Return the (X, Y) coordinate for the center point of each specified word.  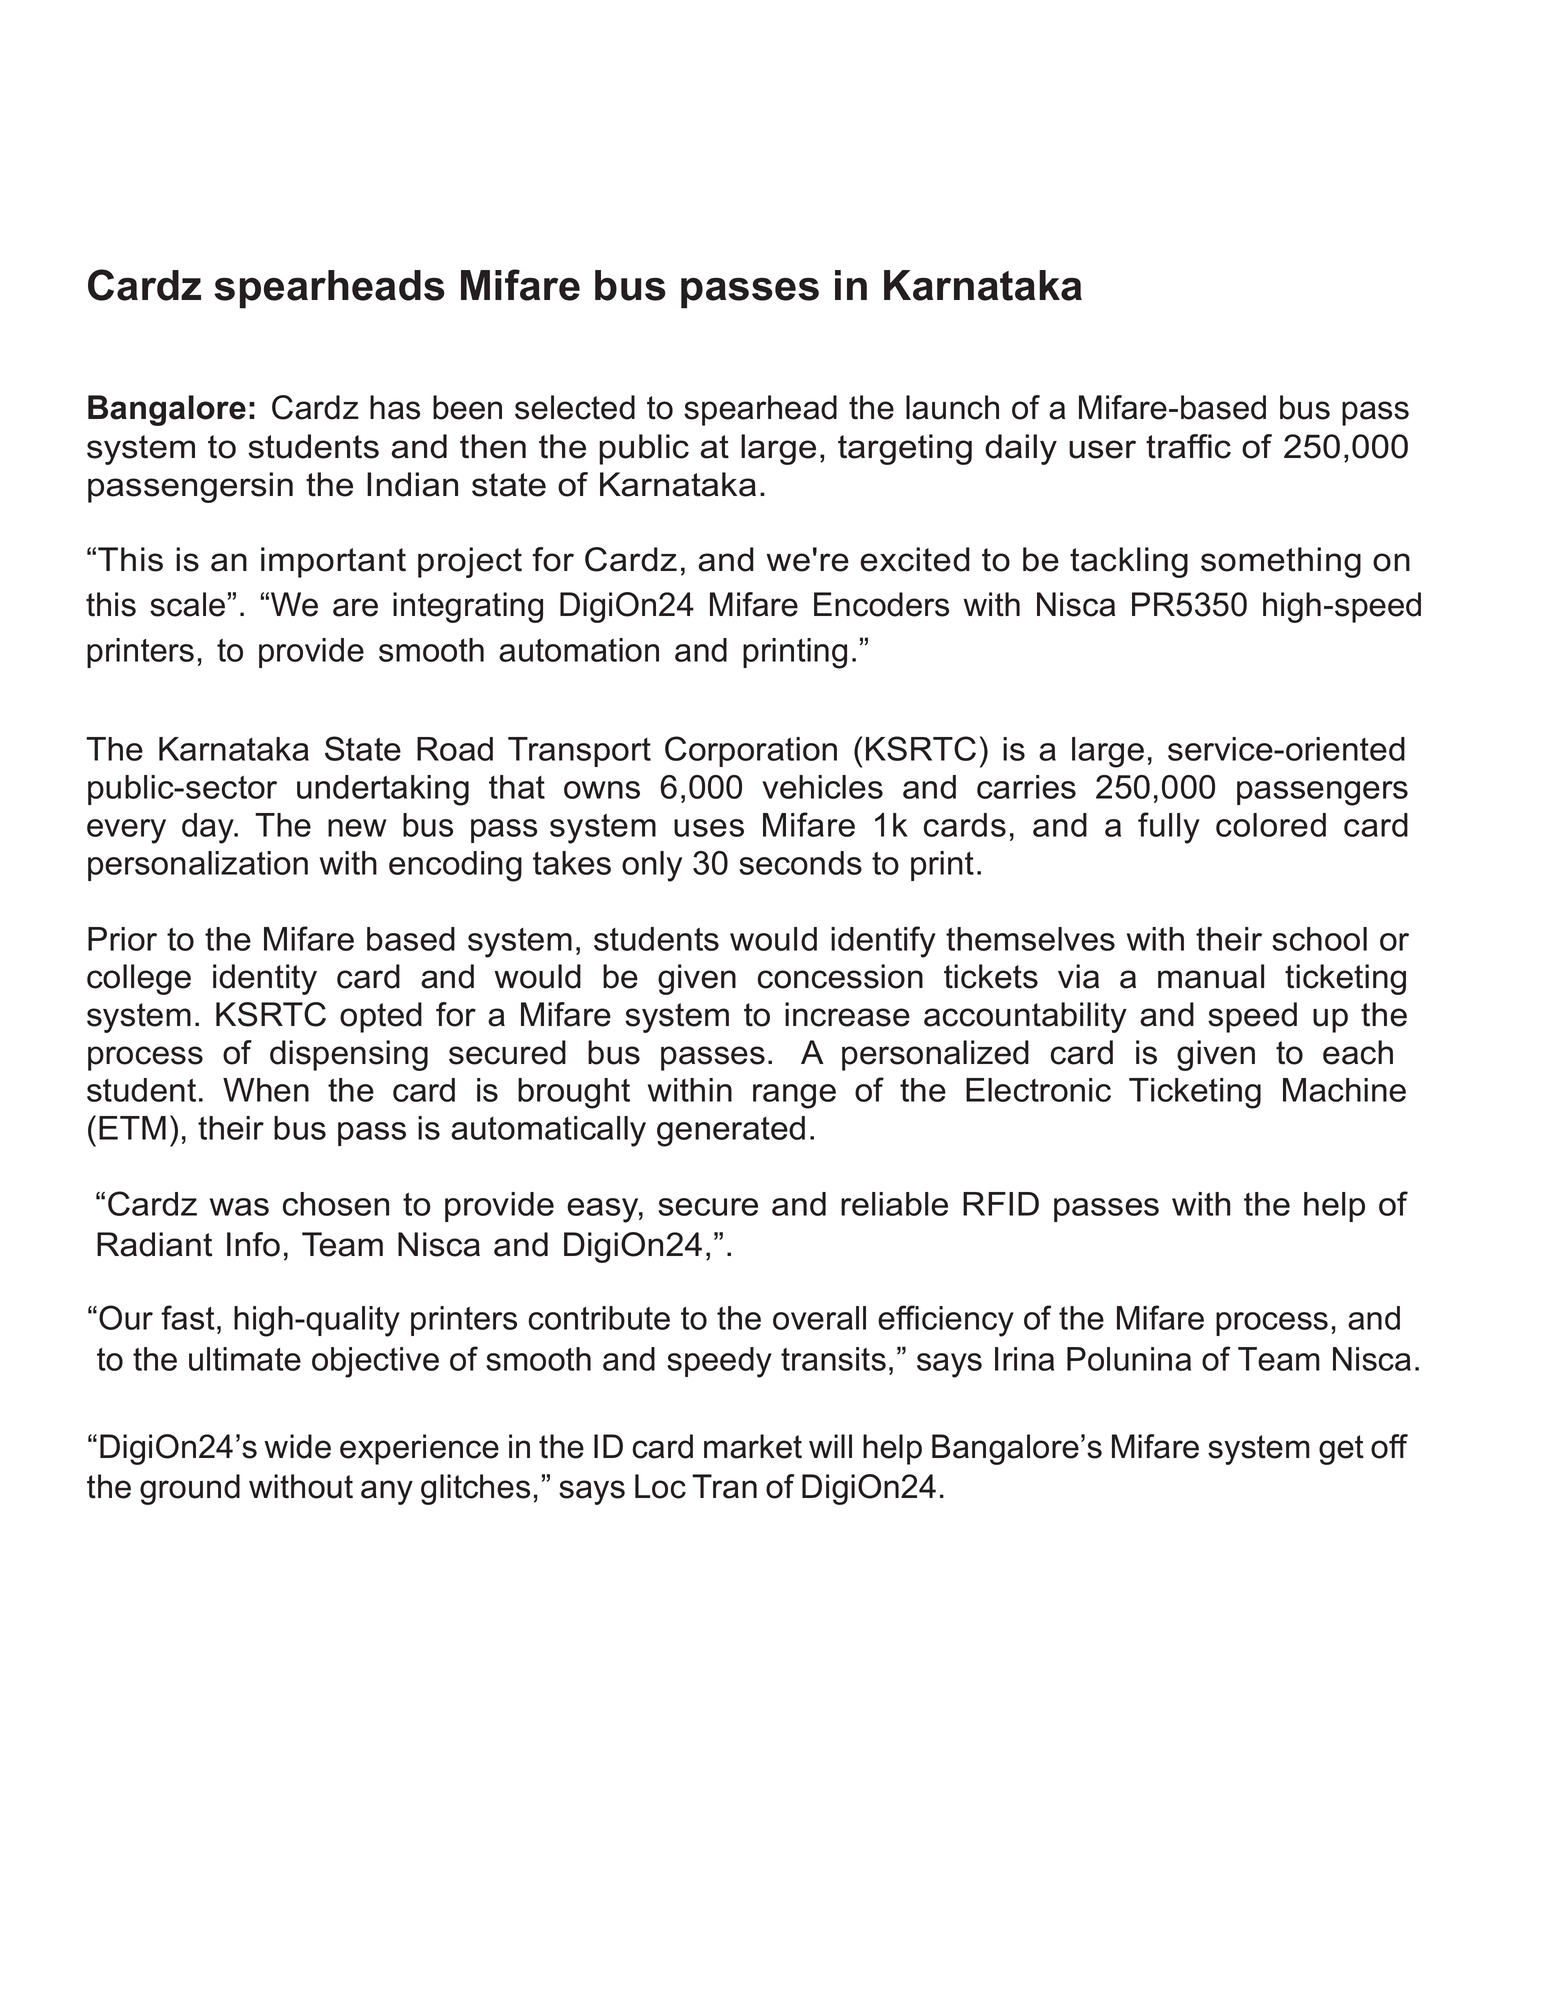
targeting (905, 449)
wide (297, 1446)
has (395, 407)
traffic (1188, 446)
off (1389, 1446)
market (753, 1446)
